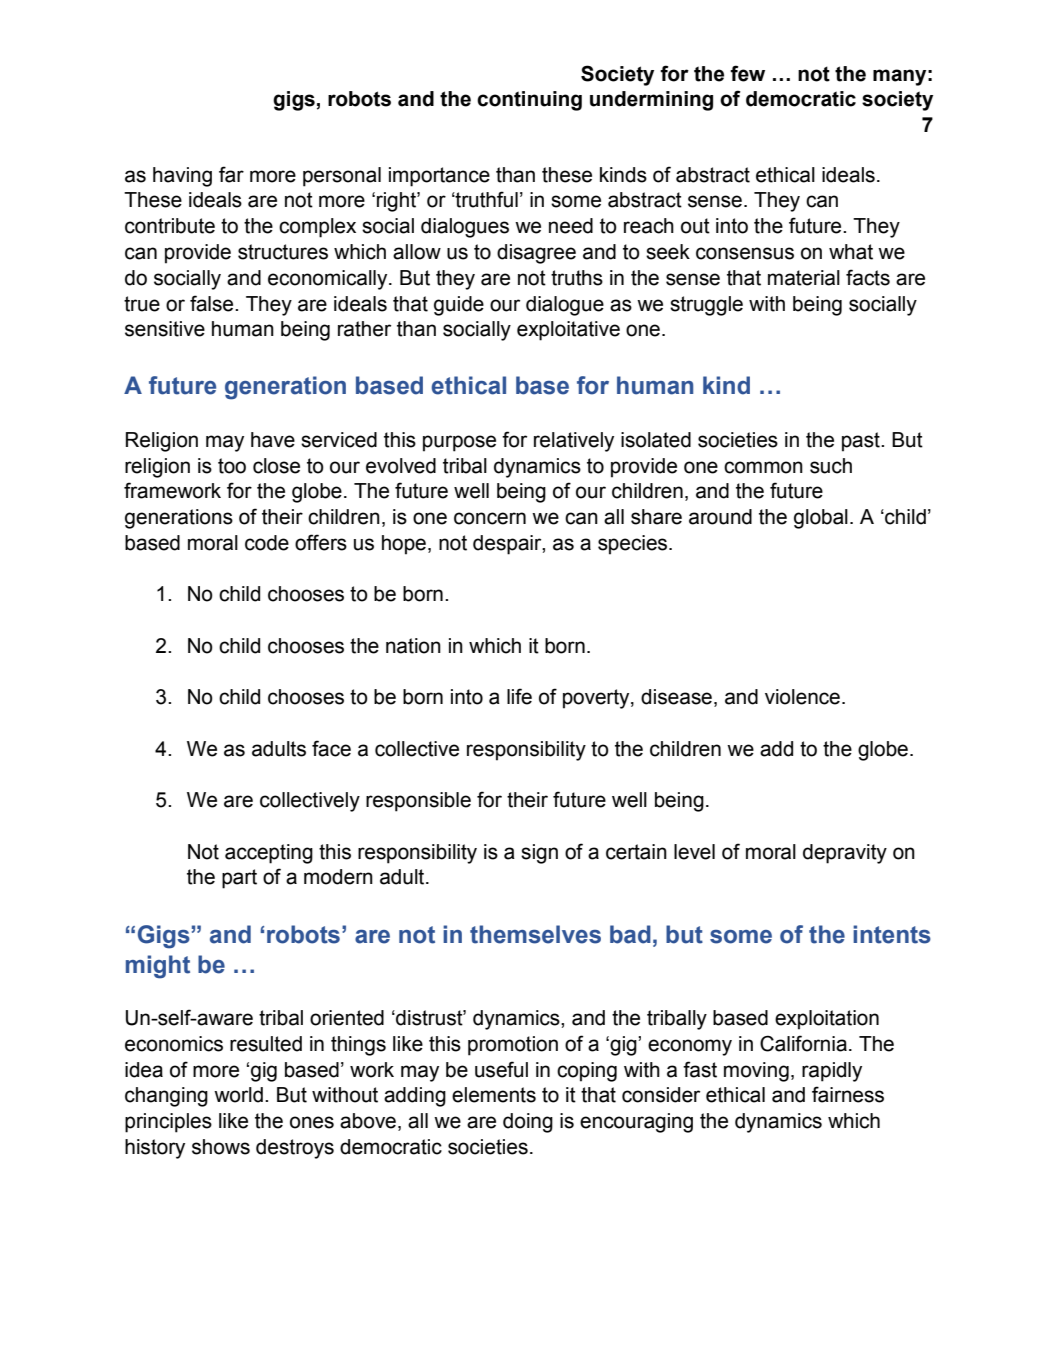 The image size is (1058, 1369). I want to click on far, so click(231, 174).
